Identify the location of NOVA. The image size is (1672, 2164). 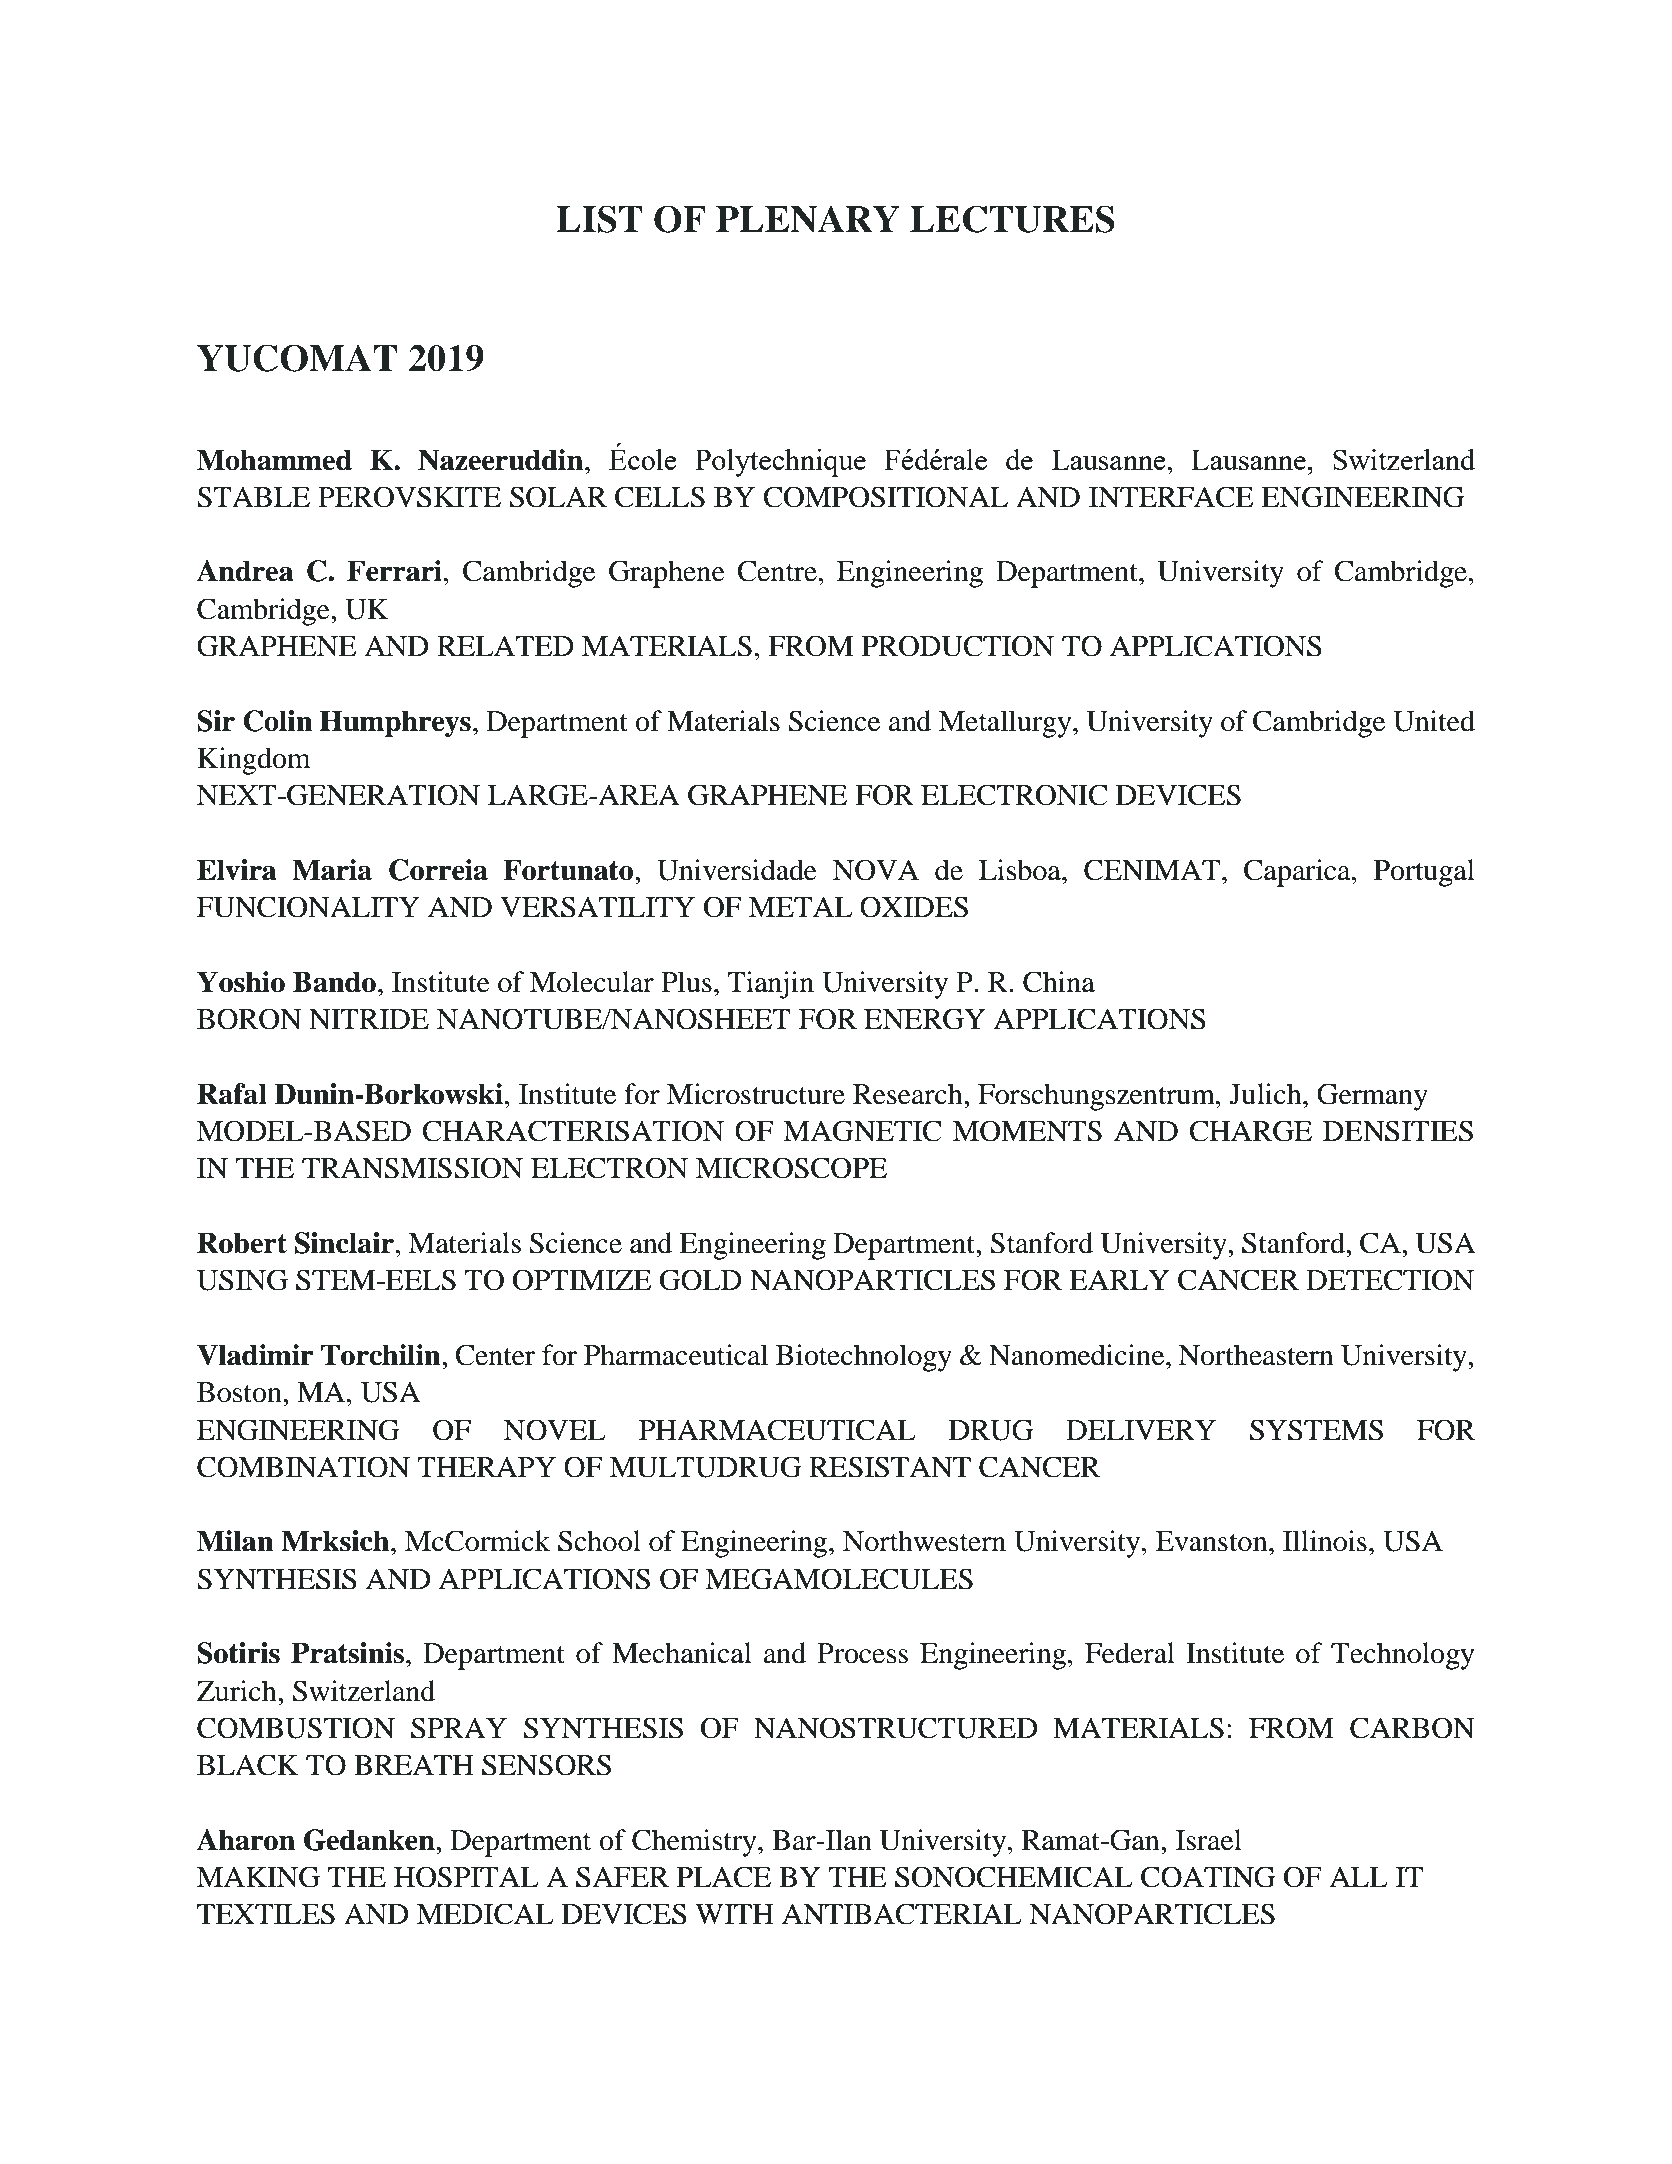
(876, 870).
